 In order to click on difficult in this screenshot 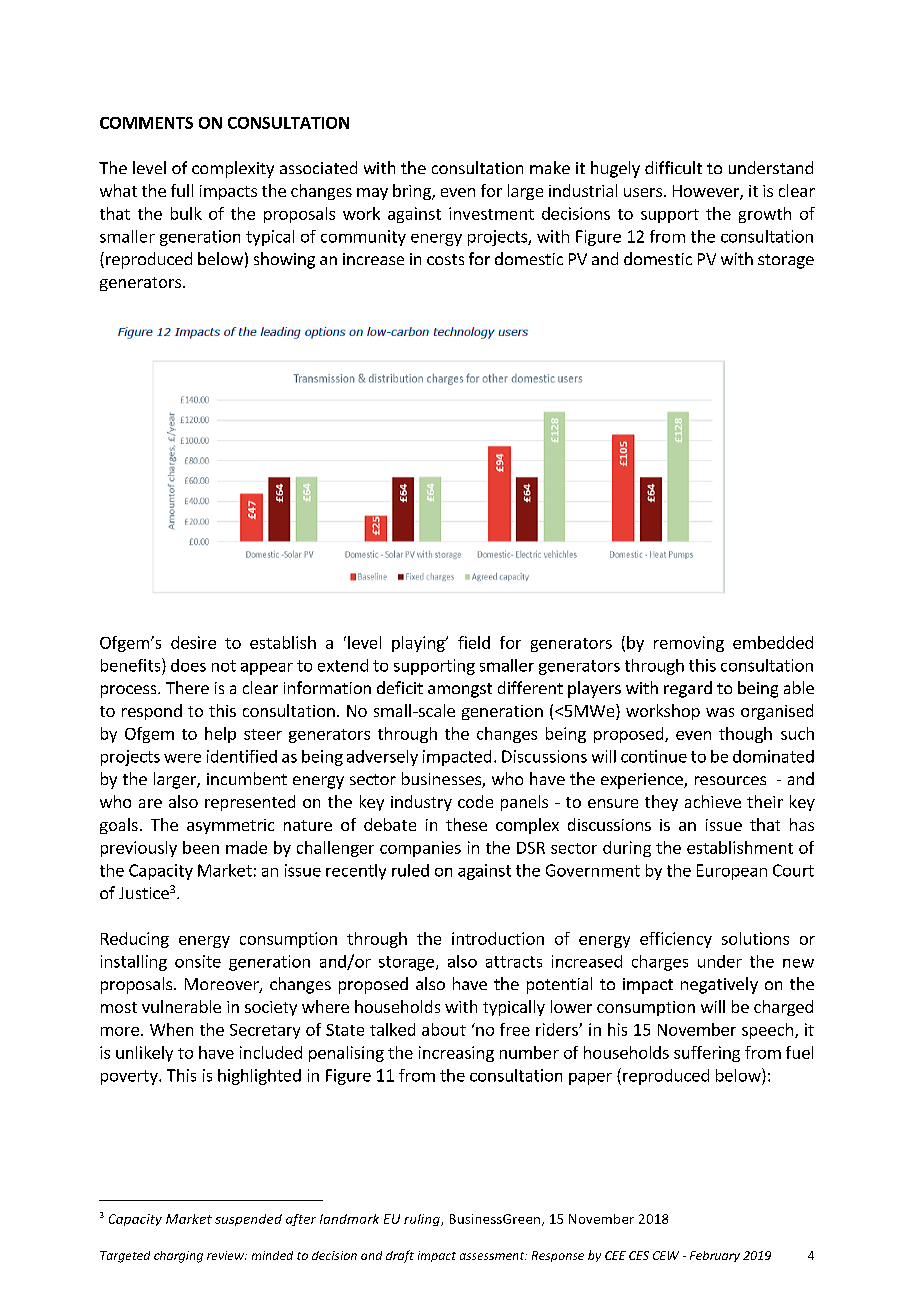, I will do `click(673, 167)`.
